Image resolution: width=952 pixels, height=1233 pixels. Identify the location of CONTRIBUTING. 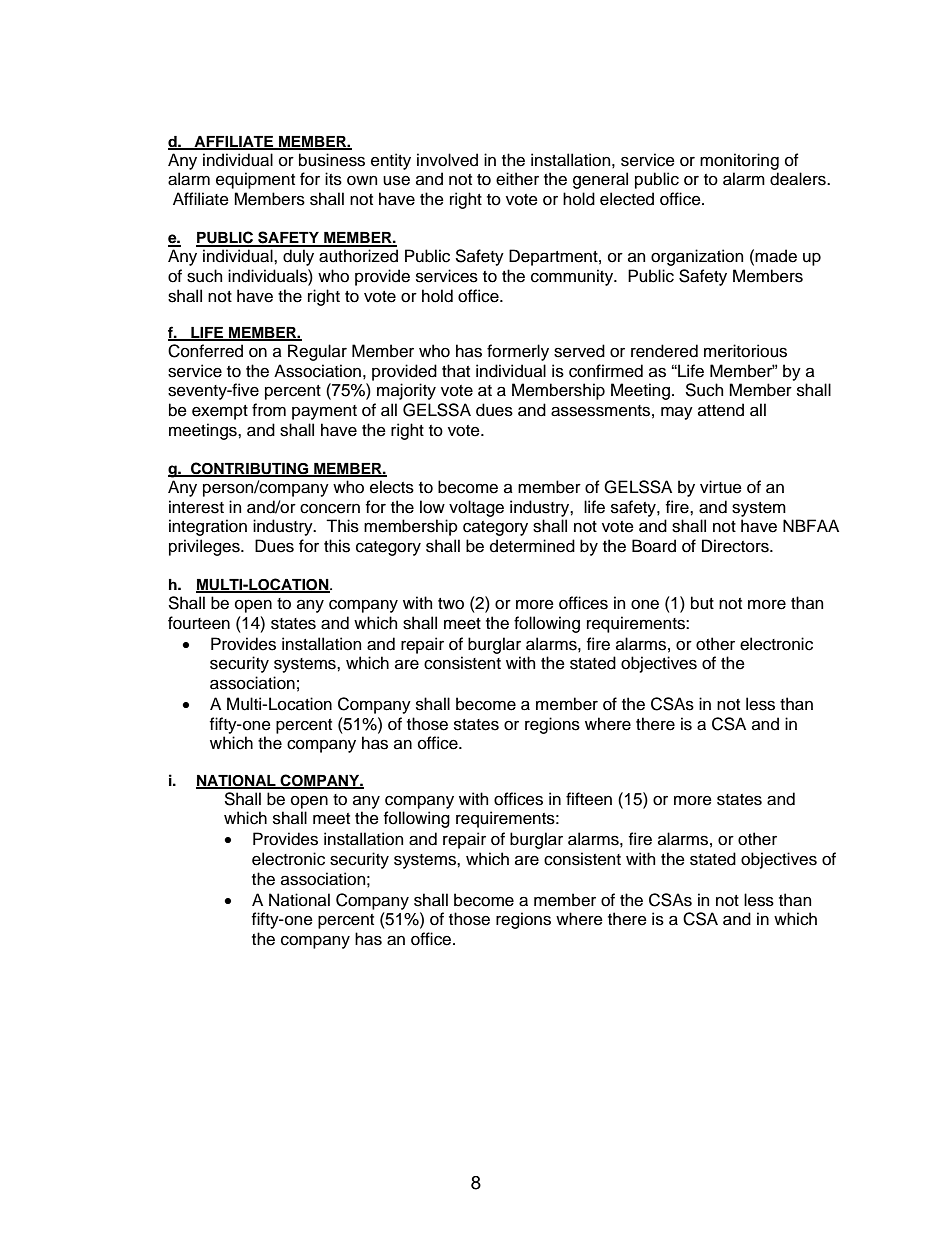
(250, 469).
